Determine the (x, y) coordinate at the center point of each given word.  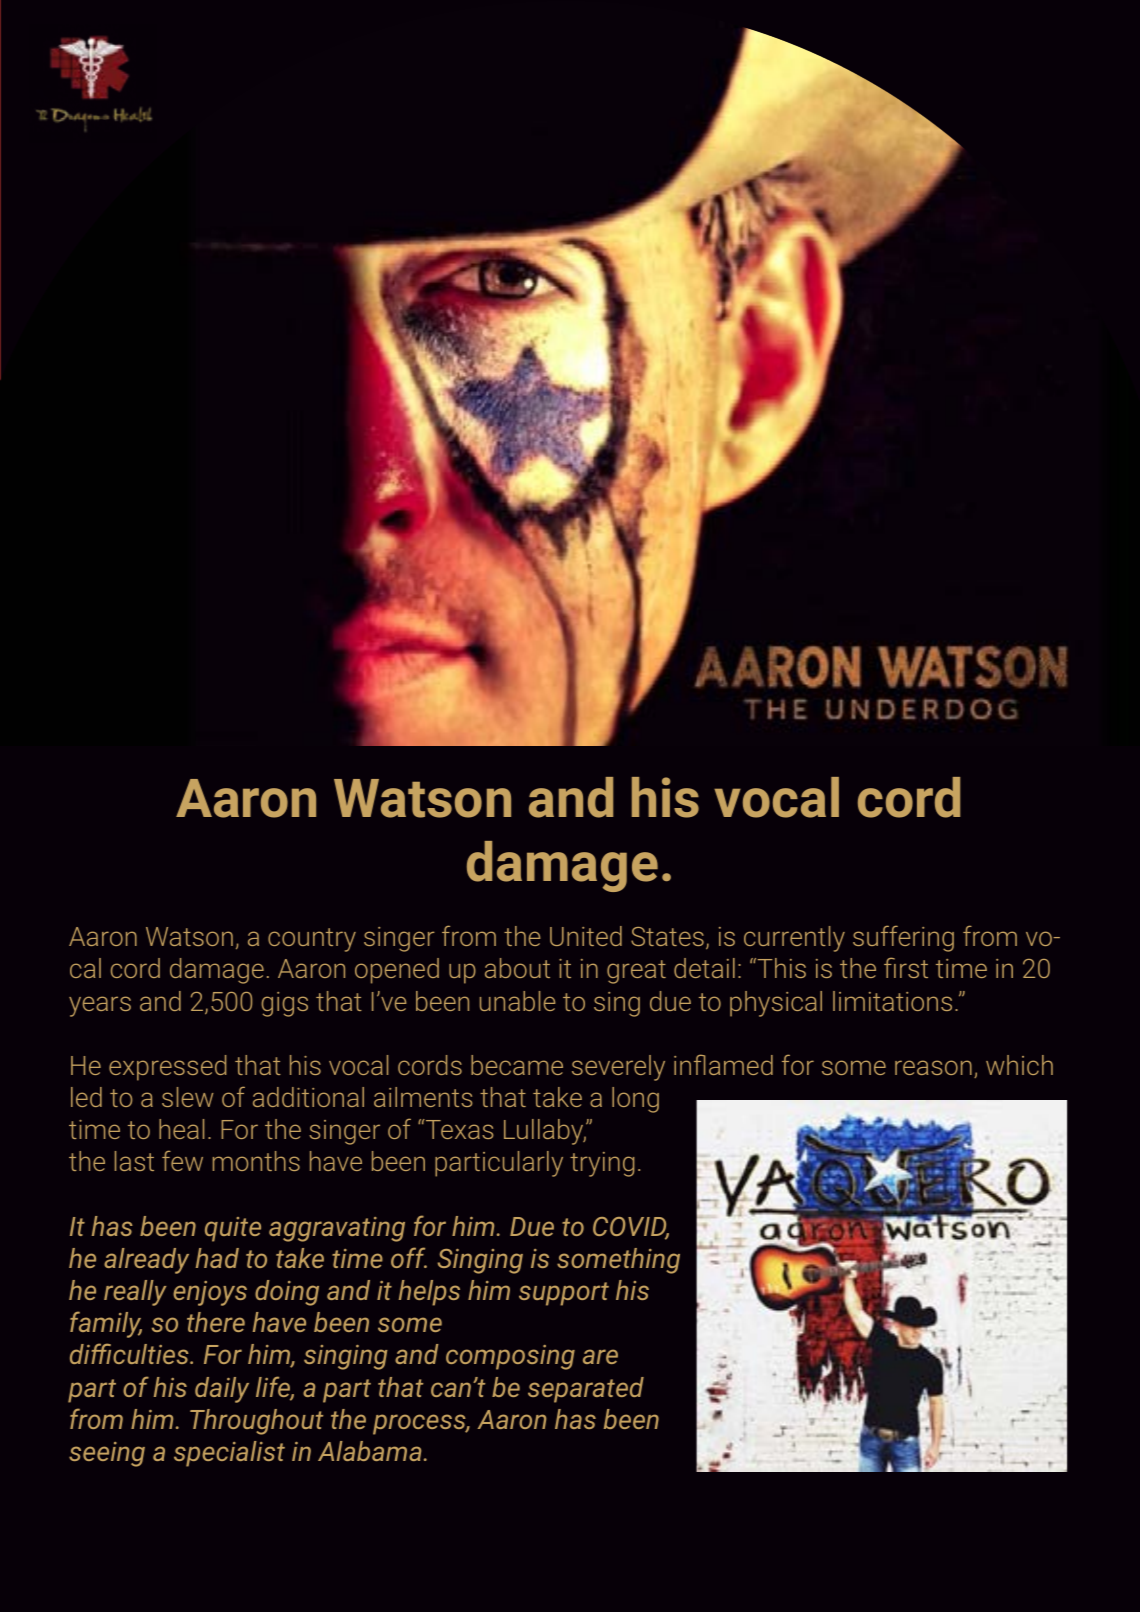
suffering (903, 938)
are (600, 1356)
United (586, 936)
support (564, 1294)
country (312, 940)
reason (933, 1067)
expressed (167, 1068)
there (216, 1322)
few (182, 1160)
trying (602, 1164)
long (635, 1100)
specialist (229, 1454)
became (517, 1065)
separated (586, 1390)
